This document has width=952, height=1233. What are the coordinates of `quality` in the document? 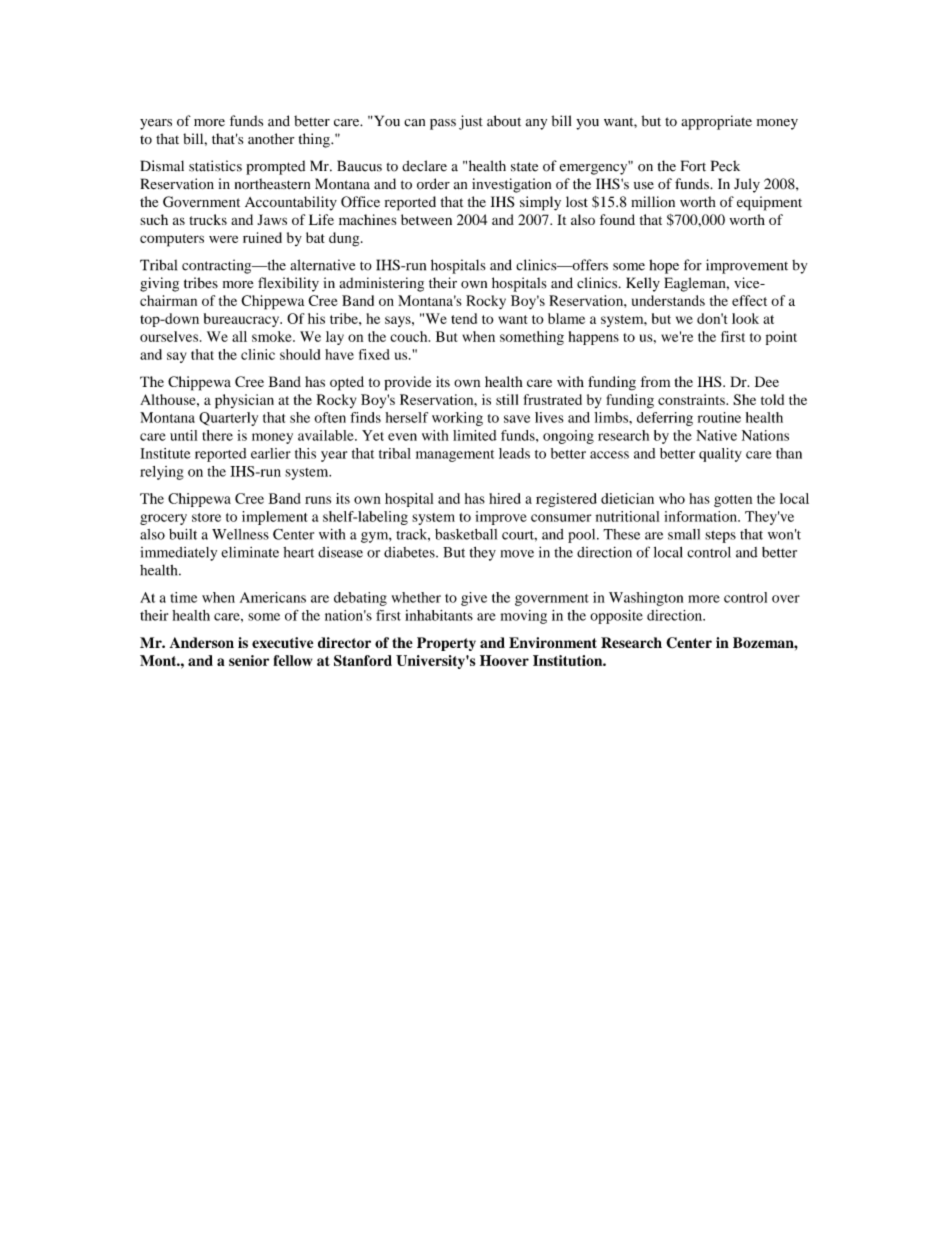 It's located at (720, 455).
